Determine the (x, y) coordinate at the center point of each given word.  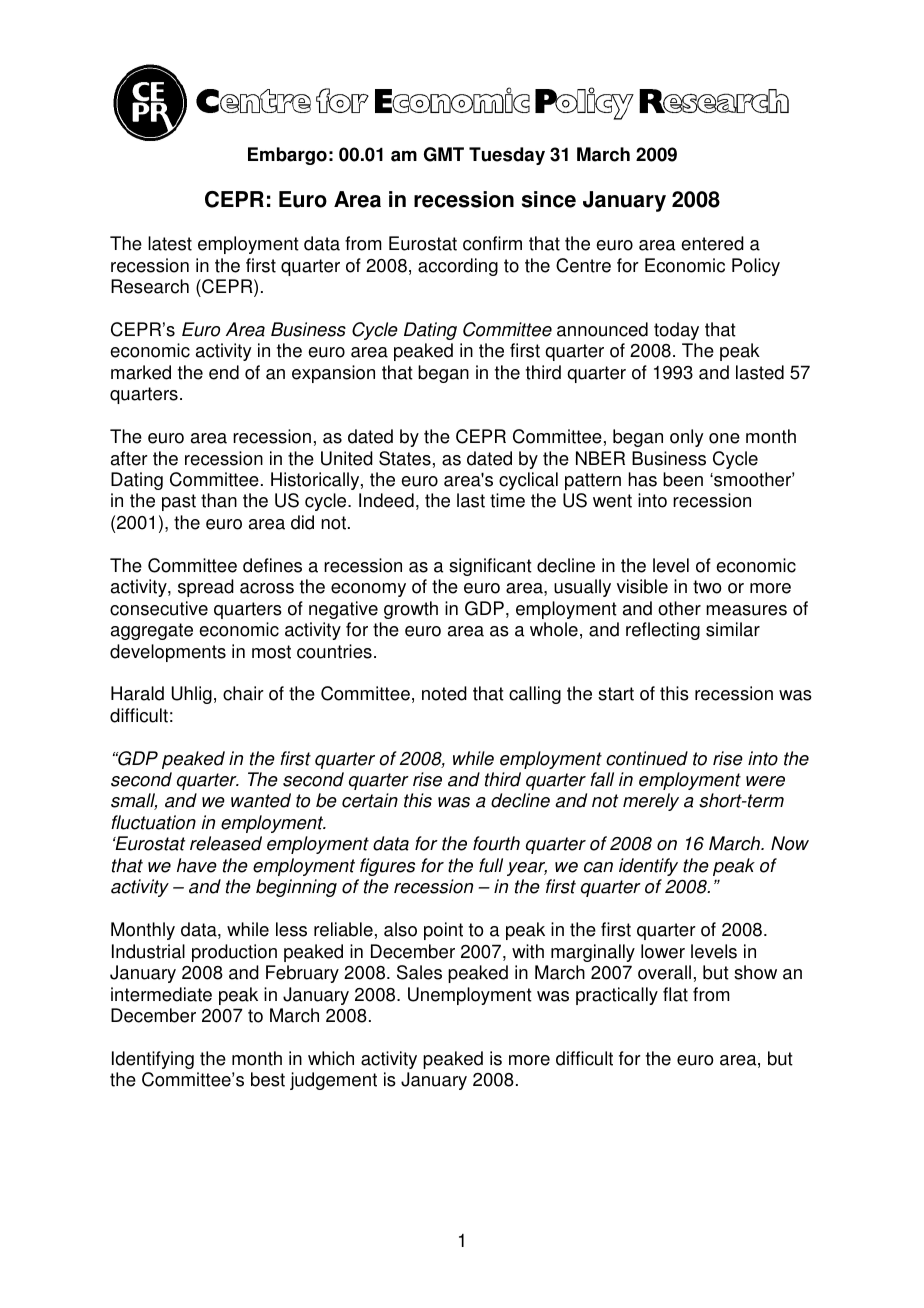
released (226, 843)
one (724, 438)
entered (712, 243)
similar (733, 629)
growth (411, 610)
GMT (444, 154)
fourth (496, 843)
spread (206, 588)
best (268, 1079)
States (405, 458)
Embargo (287, 156)
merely (651, 802)
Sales (419, 972)
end (224, 372)
